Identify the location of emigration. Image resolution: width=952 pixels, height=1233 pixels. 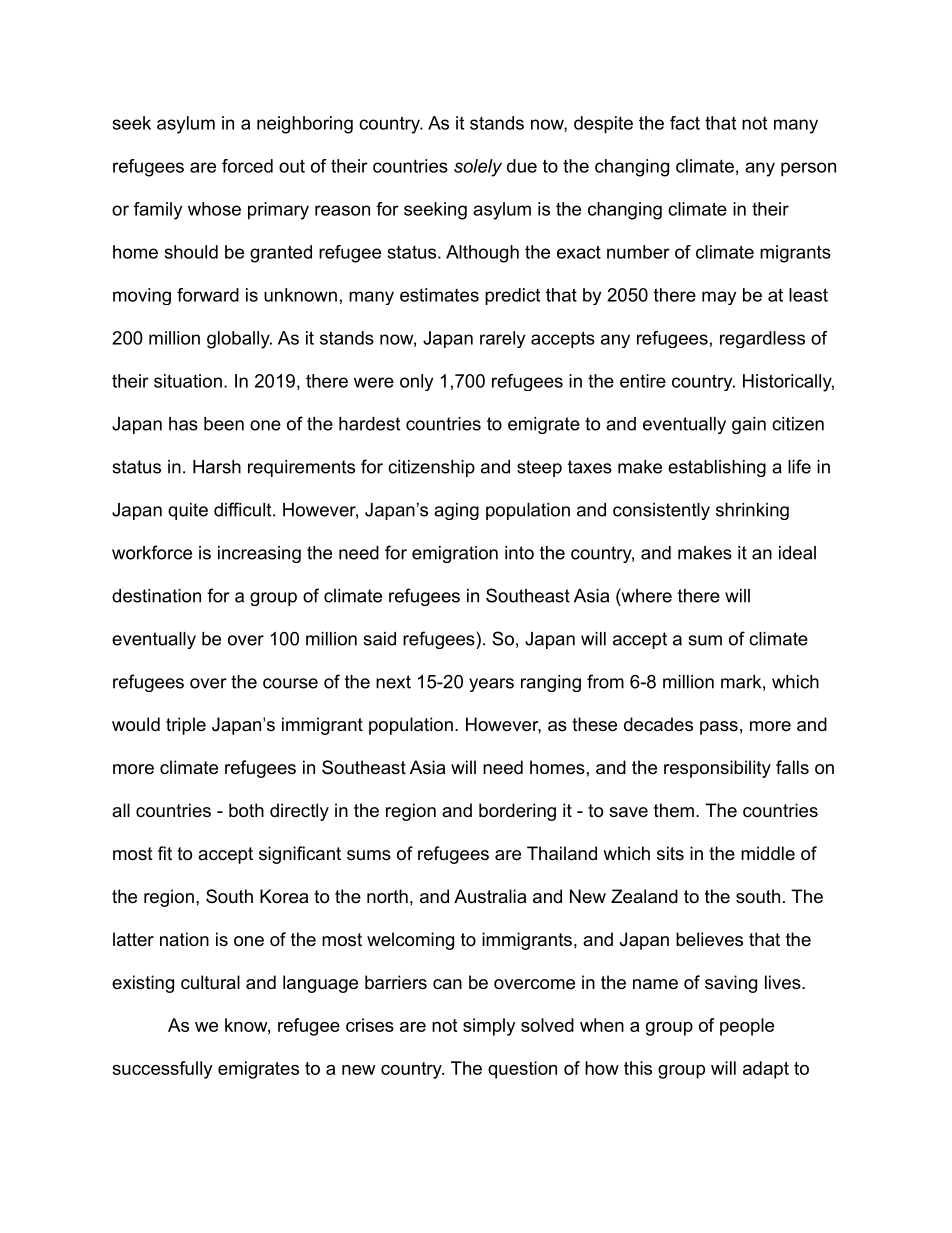
(455, 554).
